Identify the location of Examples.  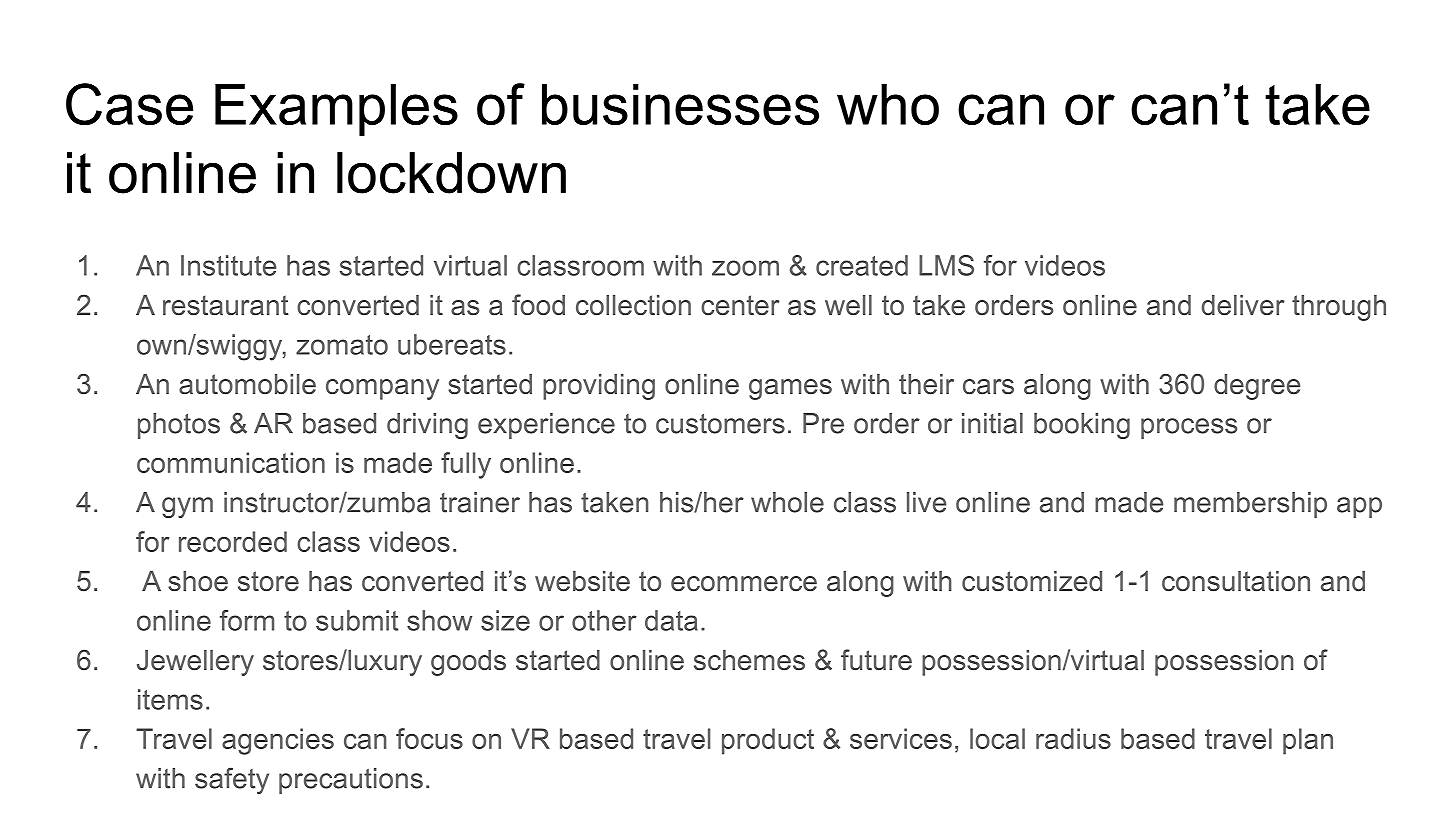
(336, 110).
